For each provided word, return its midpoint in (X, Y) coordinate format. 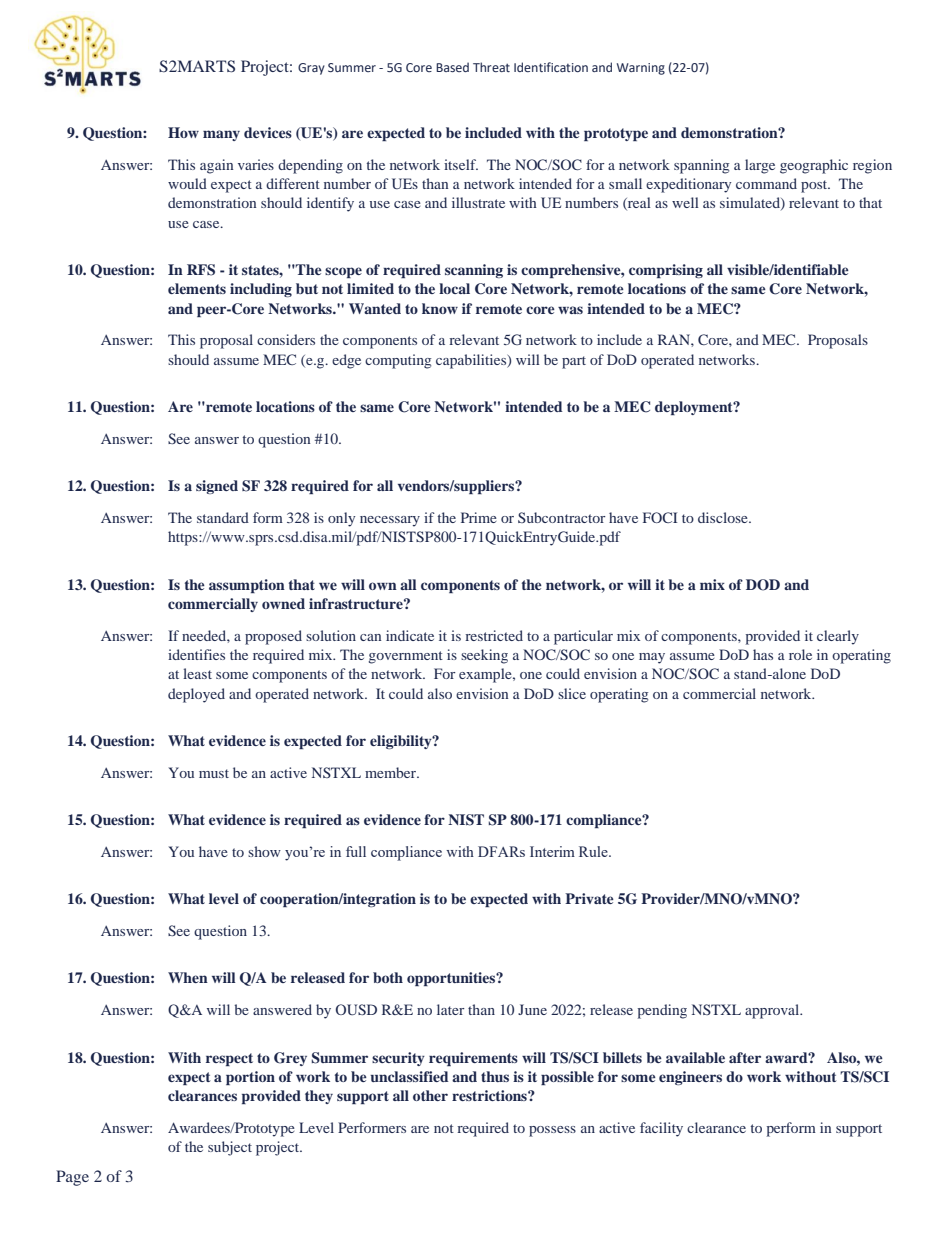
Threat (491, 67)
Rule (594, 851)
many (221, 135)
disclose (724, 517)
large (760, 166)
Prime (479, 517)
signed (217, 487)
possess (552, 1131)
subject (230, 1148)
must (214, 773)
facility (661, 1129)
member (392, 772)
